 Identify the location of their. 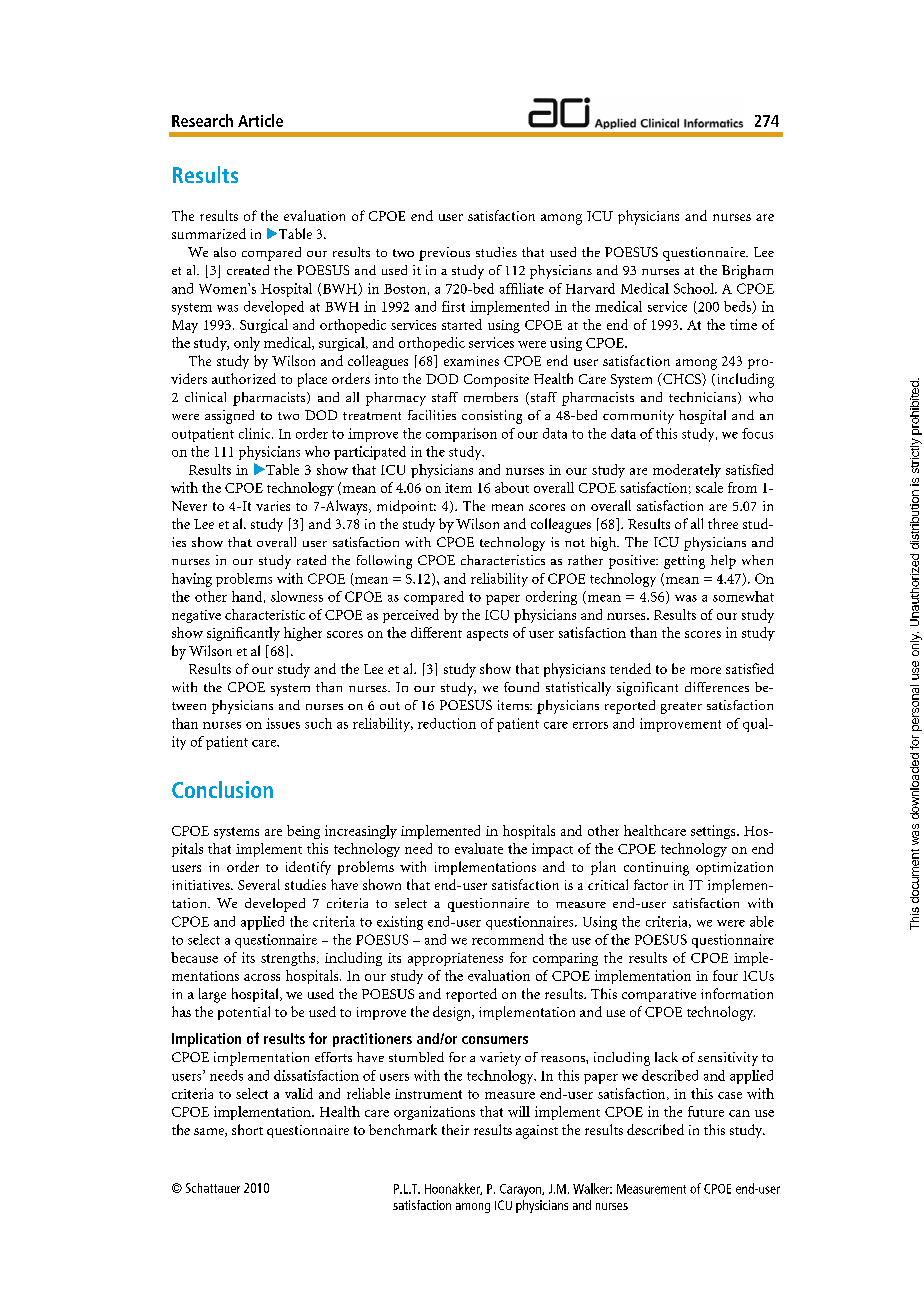
(455, 1129).
